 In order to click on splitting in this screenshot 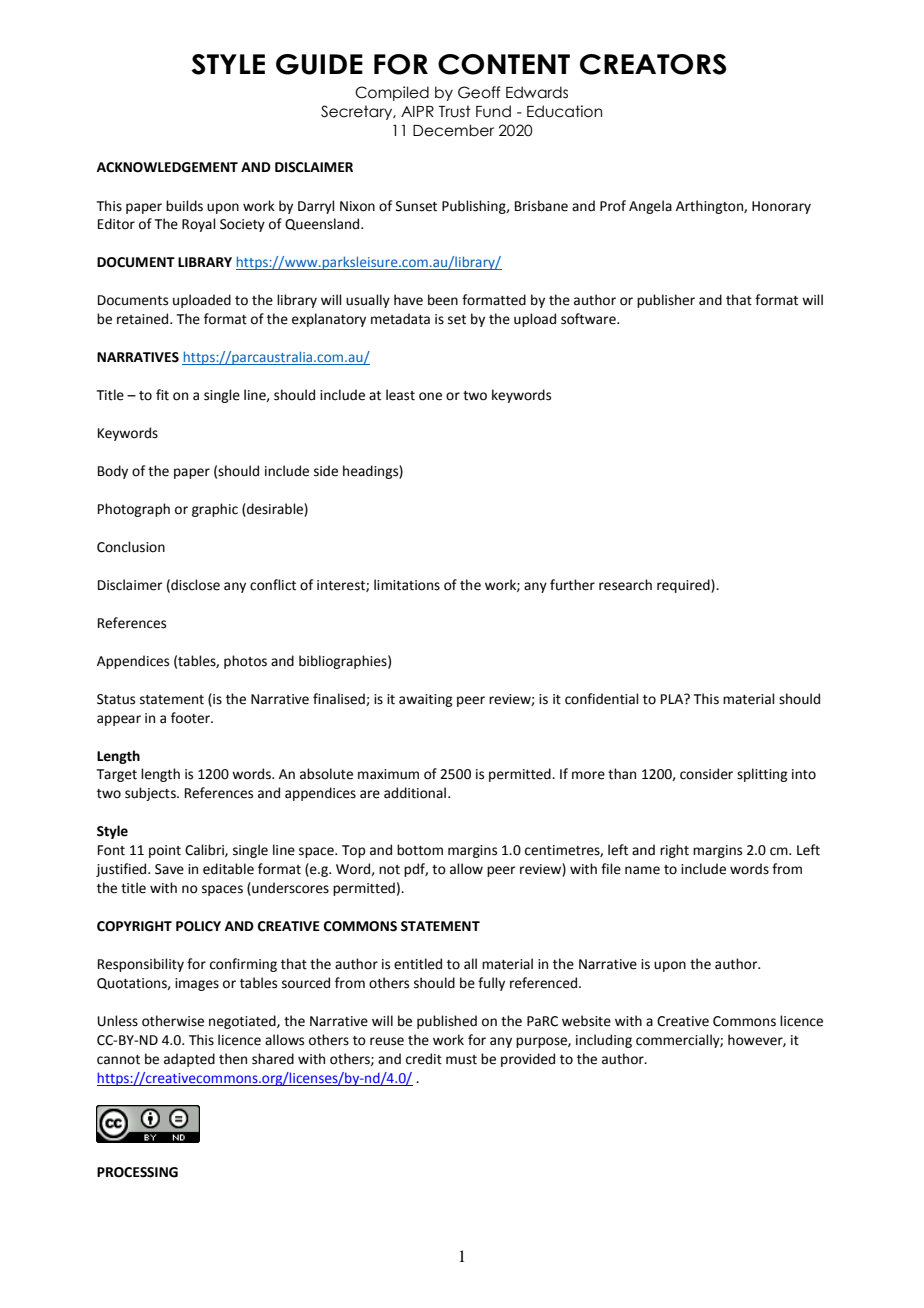, I will do `click(762, 775)`.
